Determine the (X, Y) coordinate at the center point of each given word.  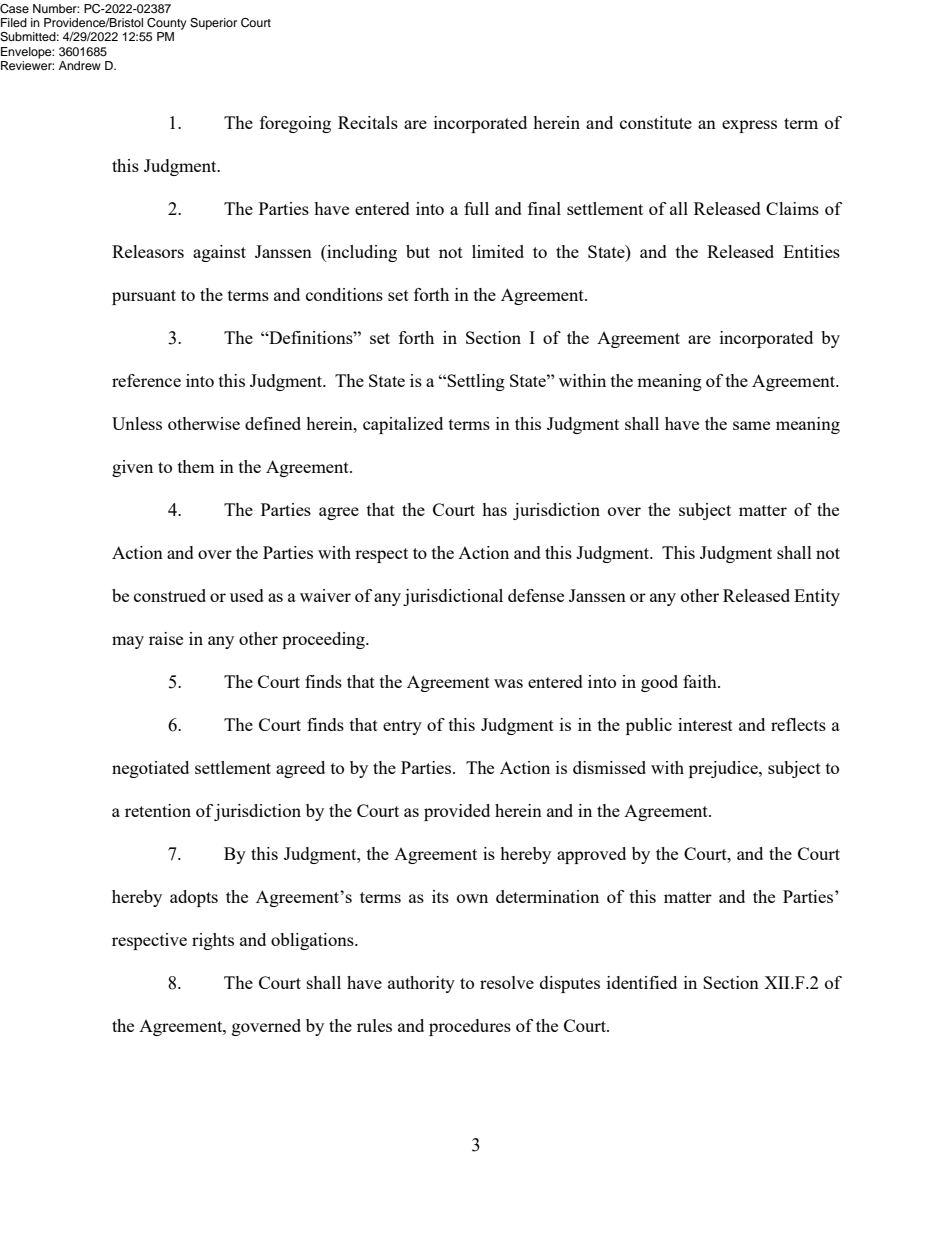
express (749, 126)
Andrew (80, 65)
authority (421, 984)
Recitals (368, 122)
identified (642, 982)
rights (213, 941)
